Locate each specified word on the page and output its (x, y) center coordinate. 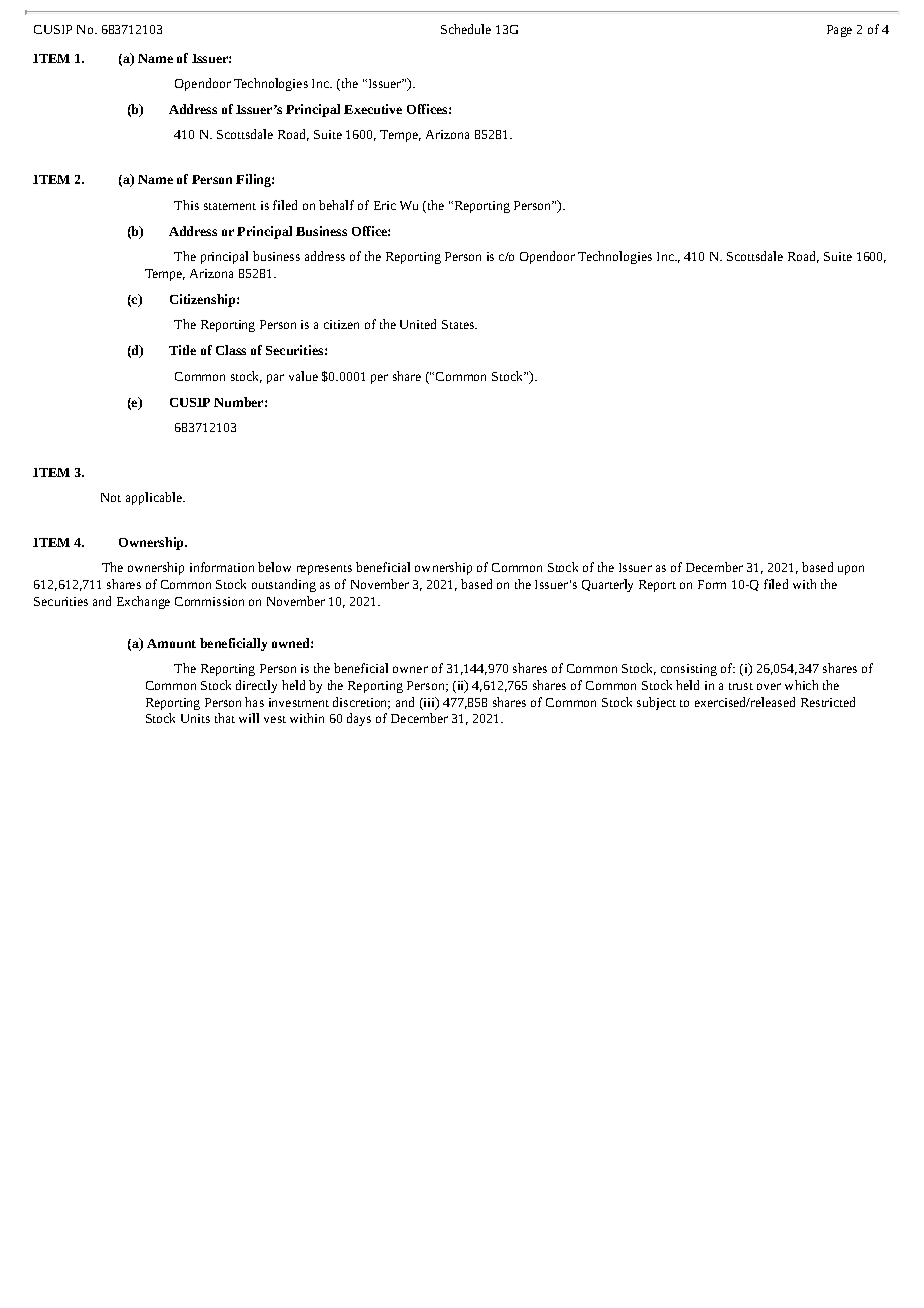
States (459, 324)
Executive (373, 109)
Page (839, 31)
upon (851, 570)
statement (230, 206)
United (418, 324)
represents (324, 570)
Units (195, 718)
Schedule (466, 29)
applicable (155, 498)
